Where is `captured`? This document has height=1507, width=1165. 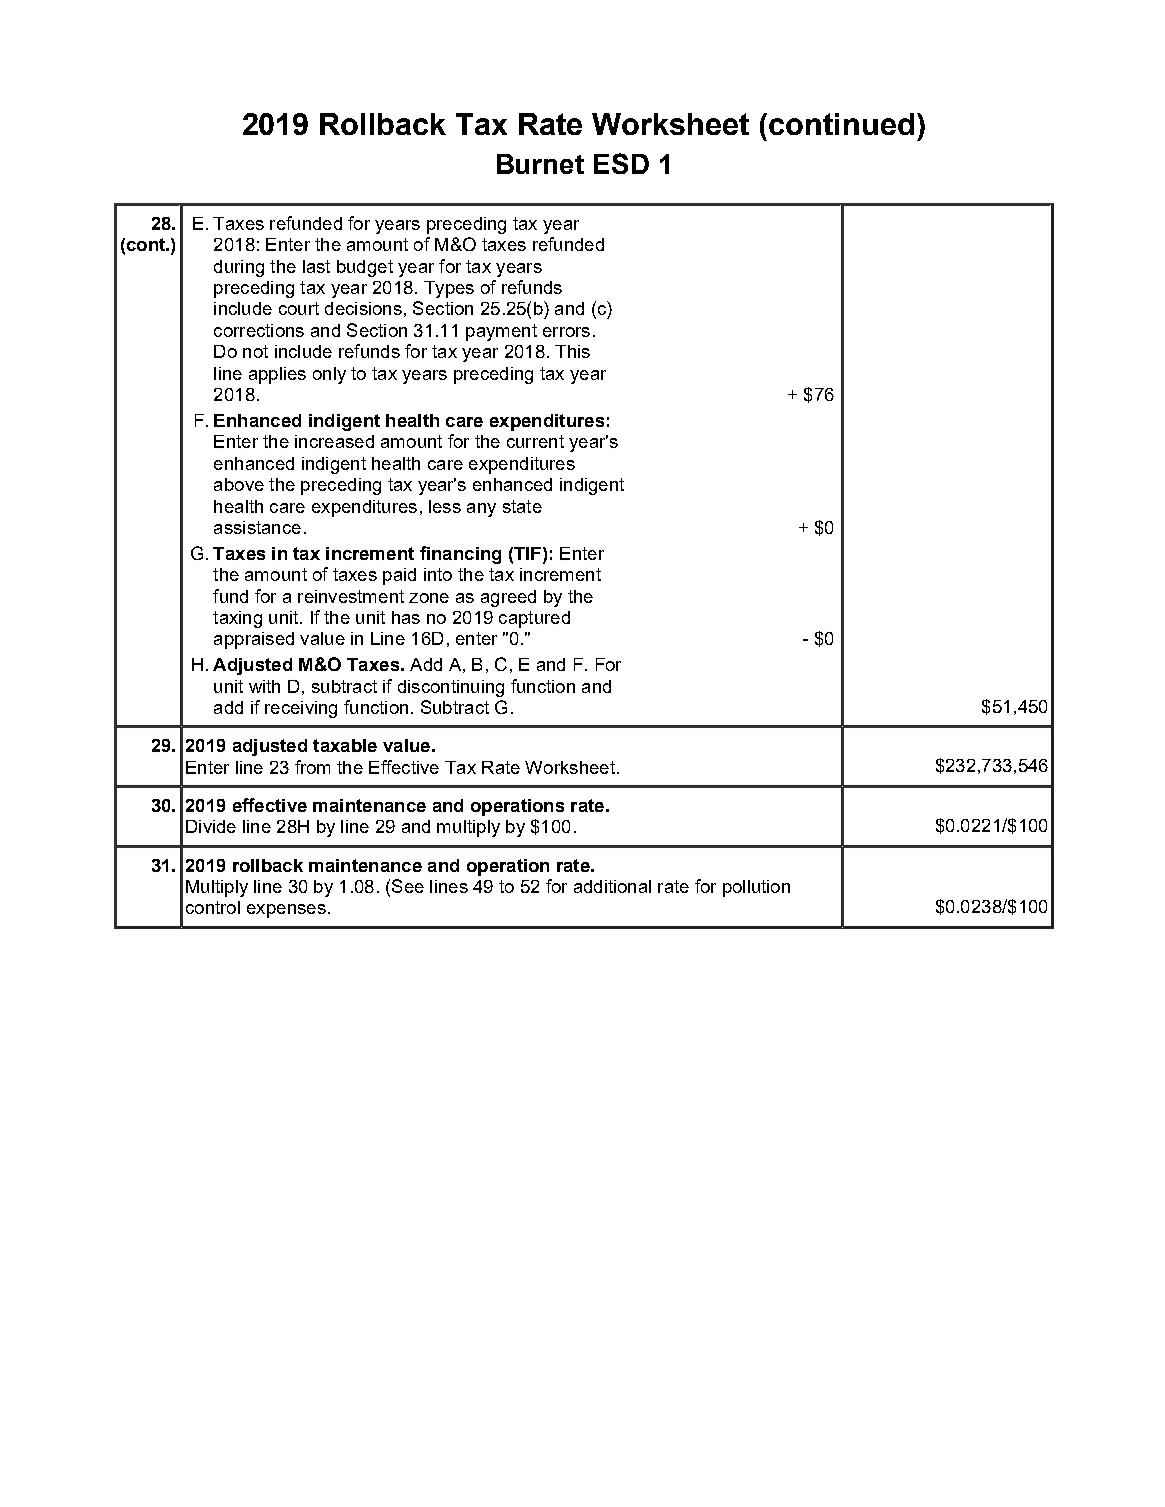 captured is located at coordinates (534, 619).
